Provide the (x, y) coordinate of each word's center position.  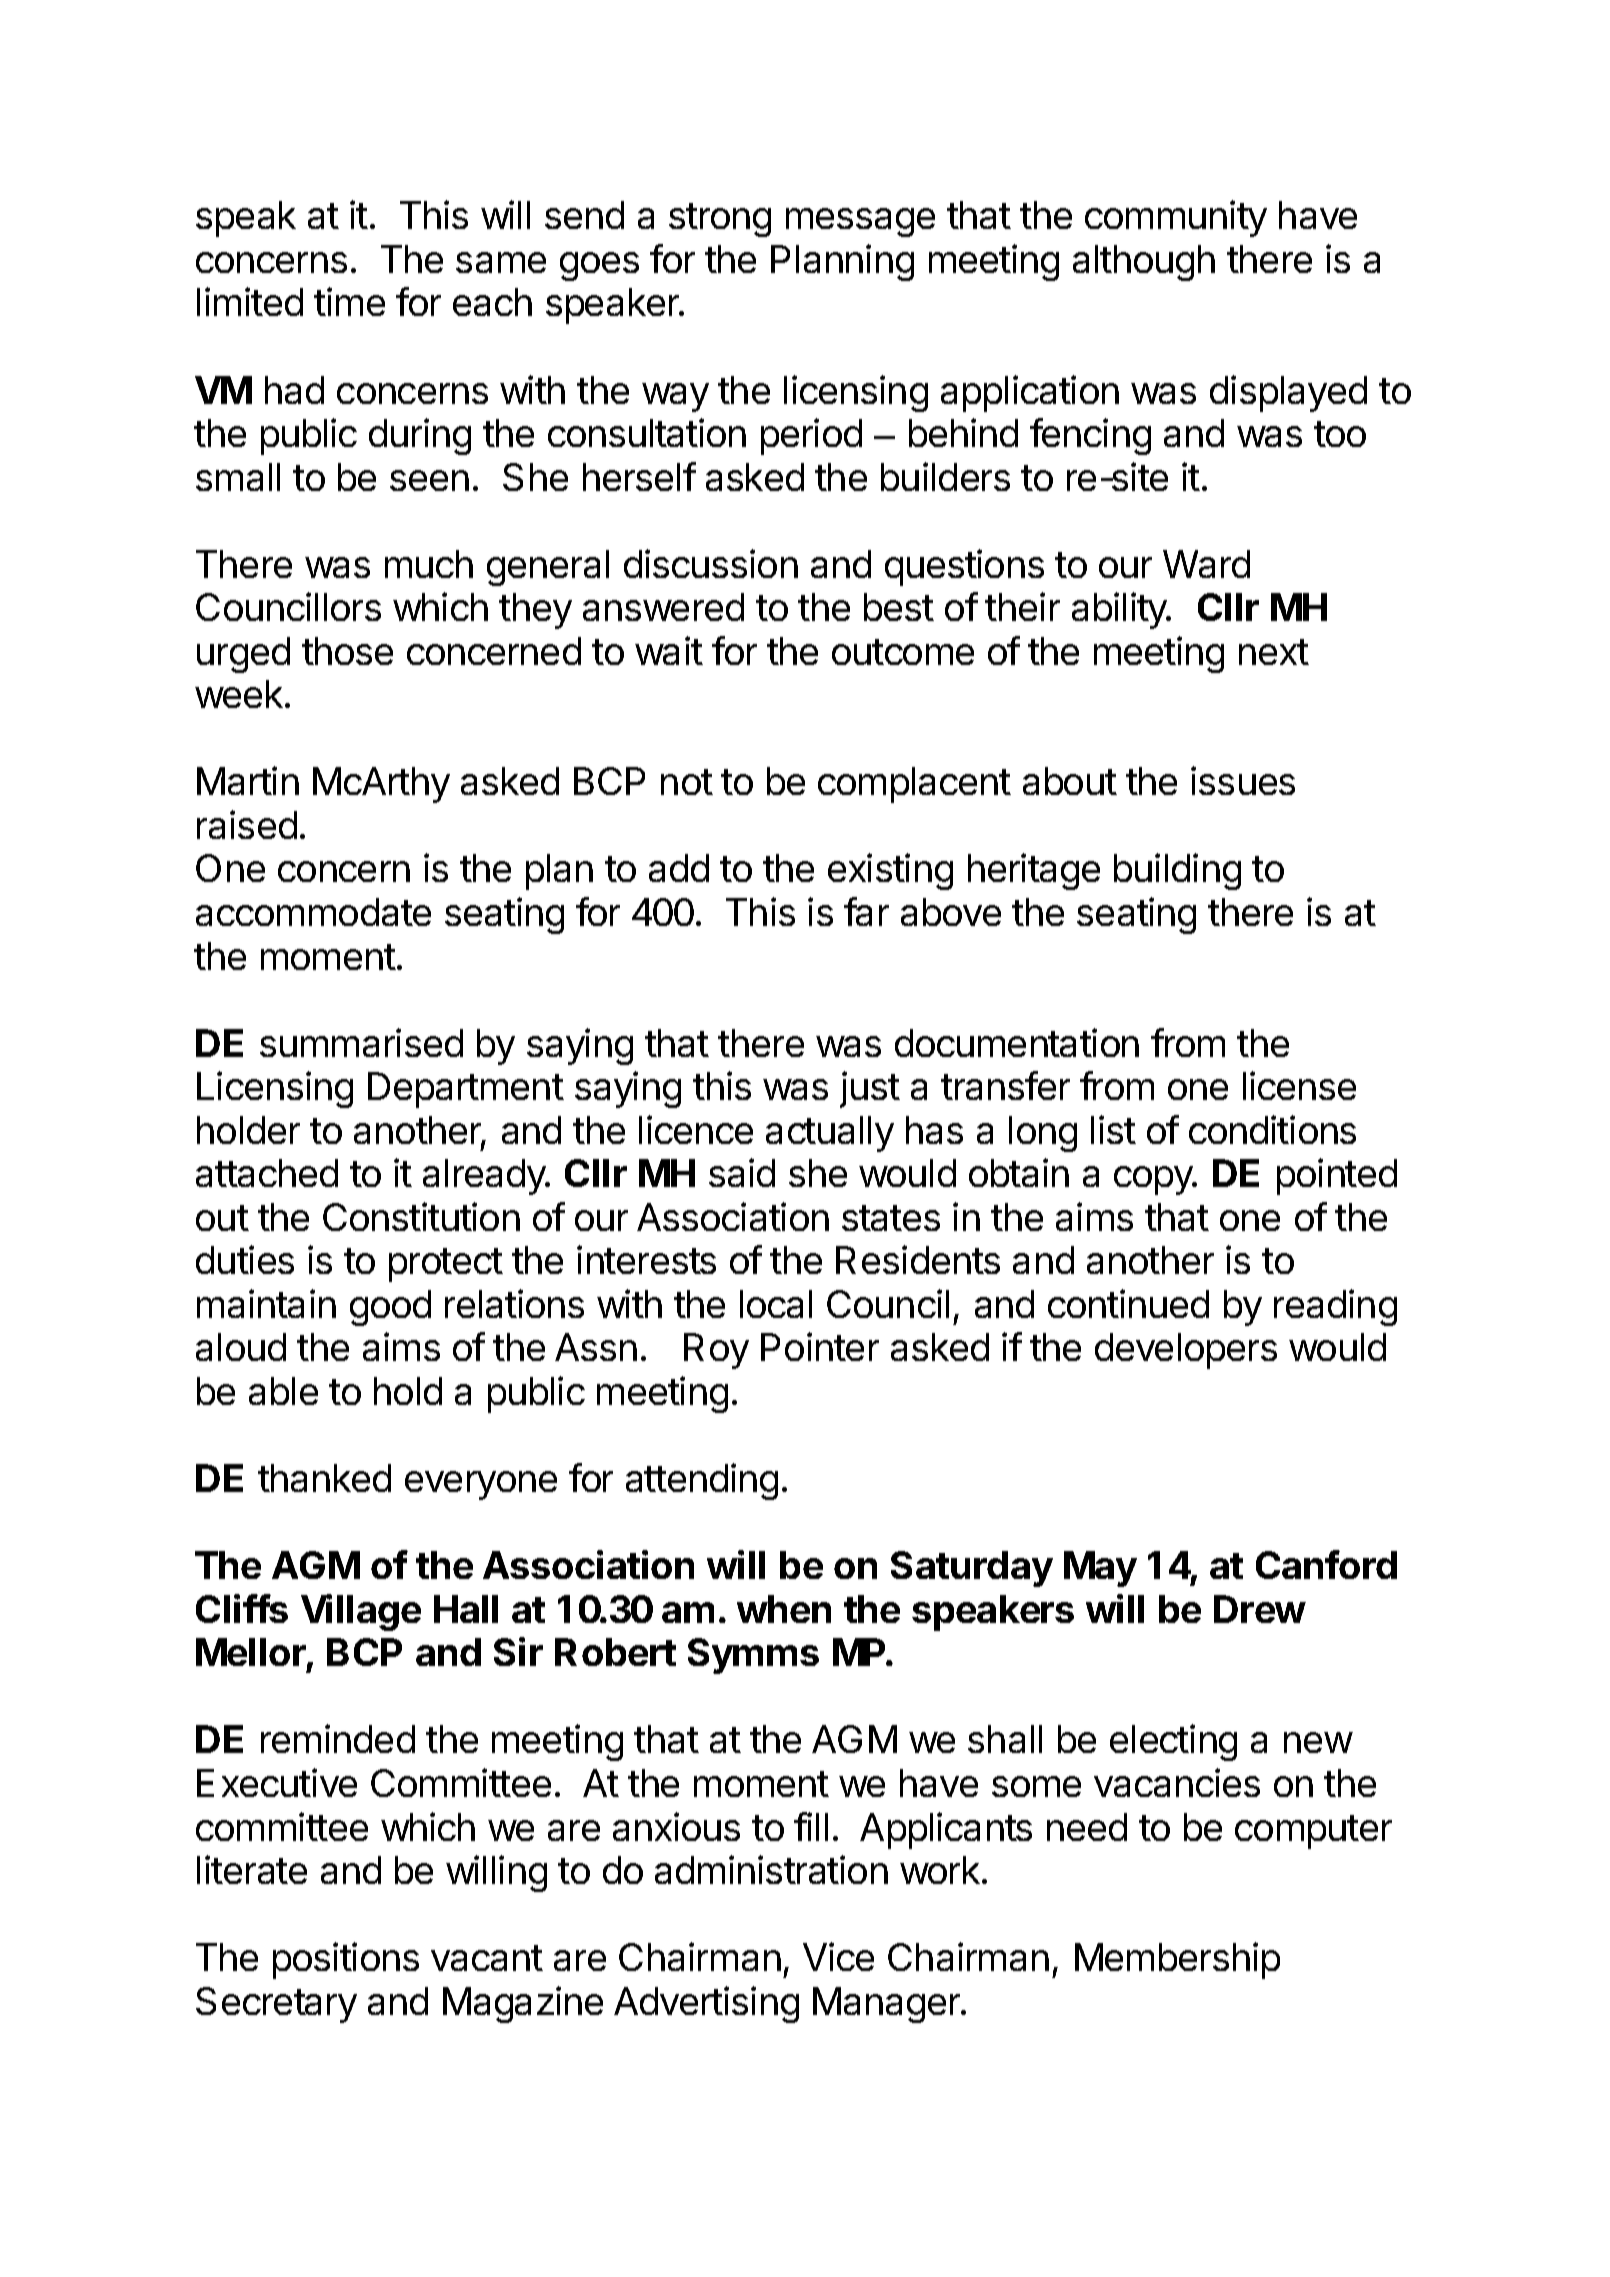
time (349, 301)
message (860, 222)
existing (890, 871)
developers (1186, 1351)
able (283, 1391)
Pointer (820, 1346)
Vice (838, 1956)
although (1144, 263)
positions (346, 1960)
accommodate (313, 912)
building (1177, 871)
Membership (1177, 1960)
